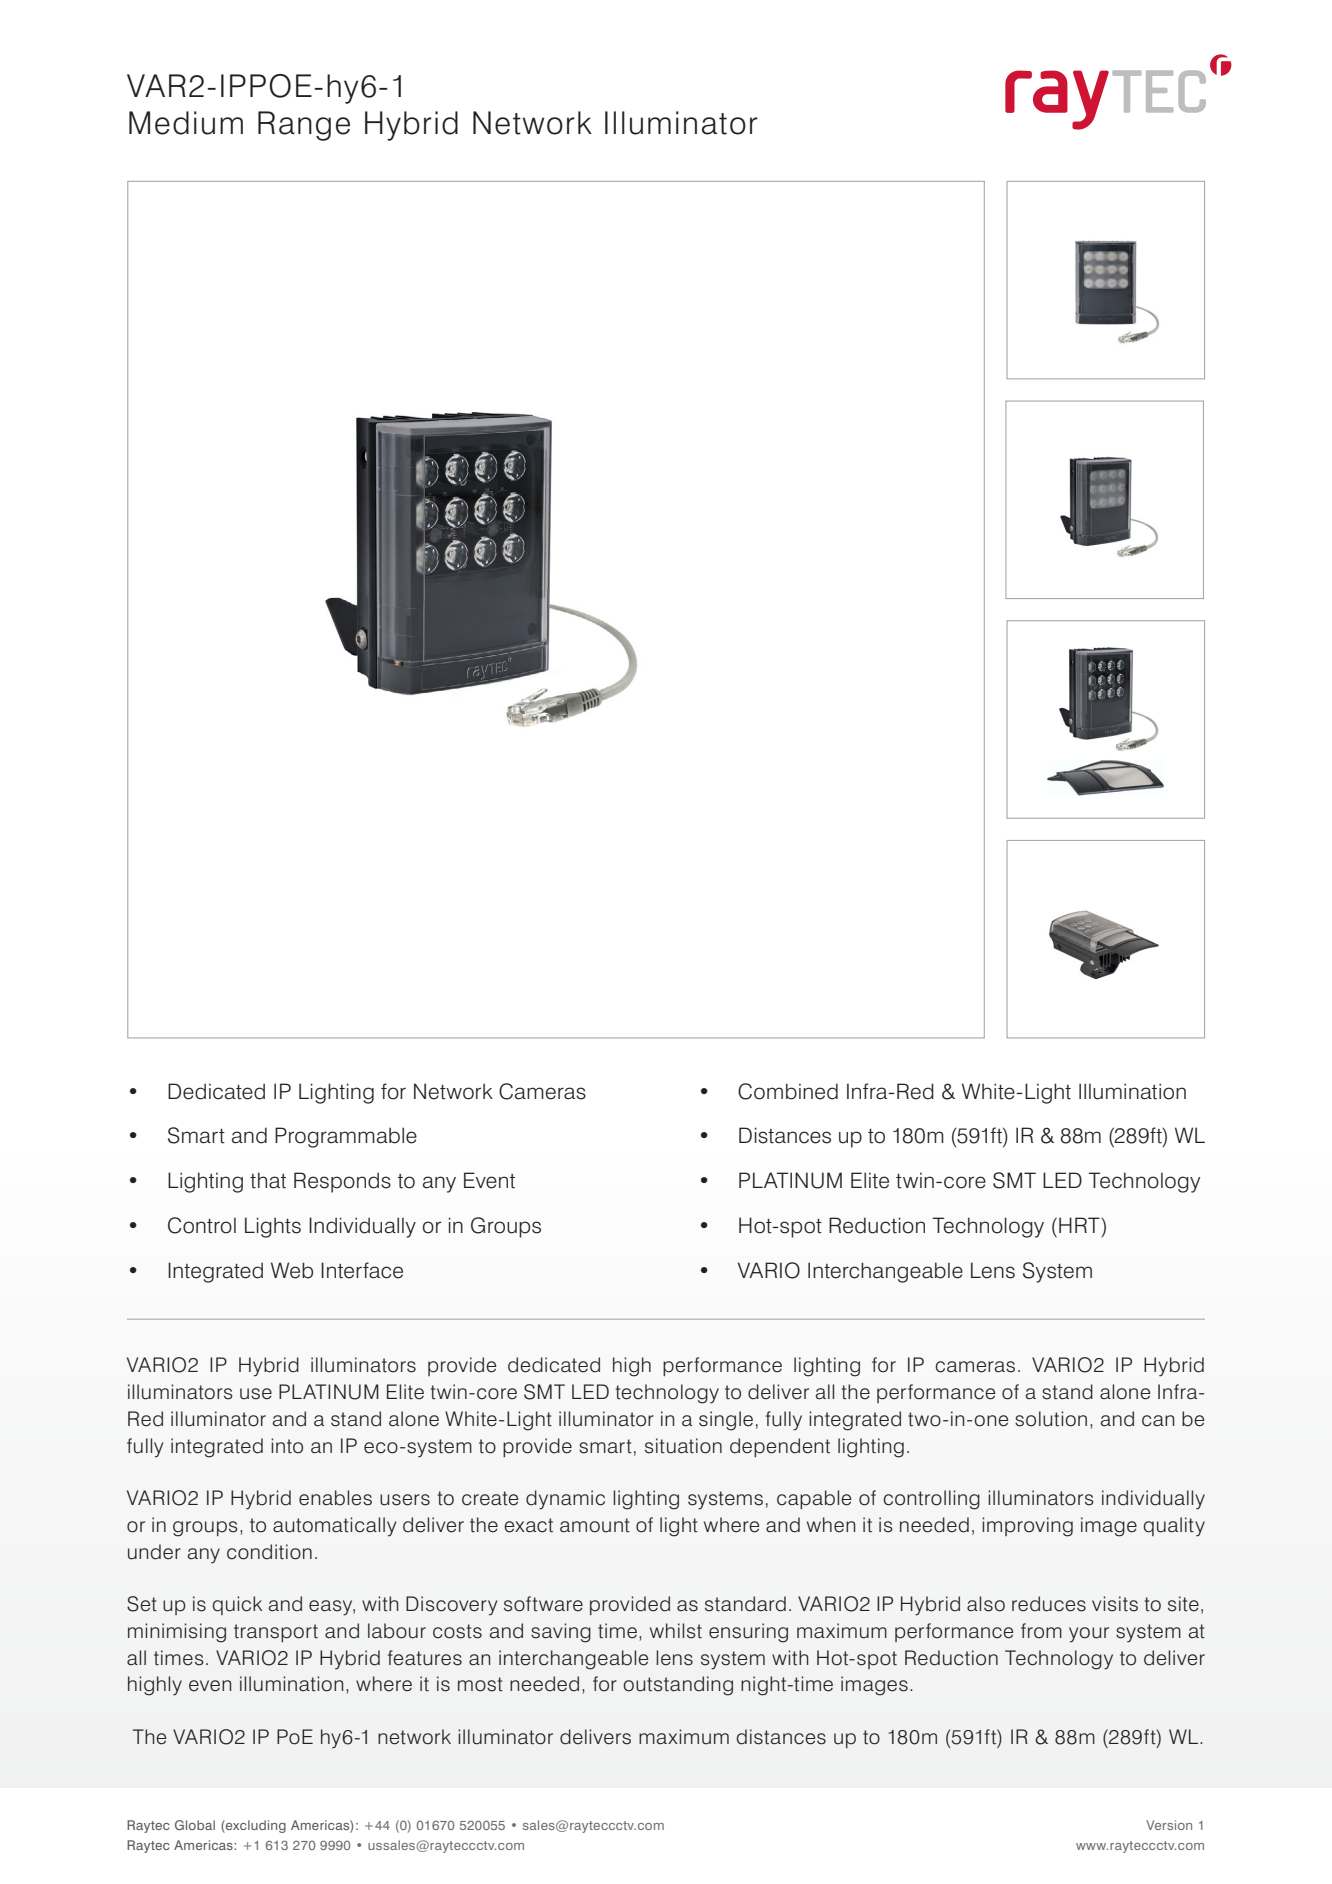 Image resolution: width=1332 pixels, height=1884 pixels. What do you see at coordinates (788, 1091) in the page?
I see `Combined` at bounding box center [788, 1091].
